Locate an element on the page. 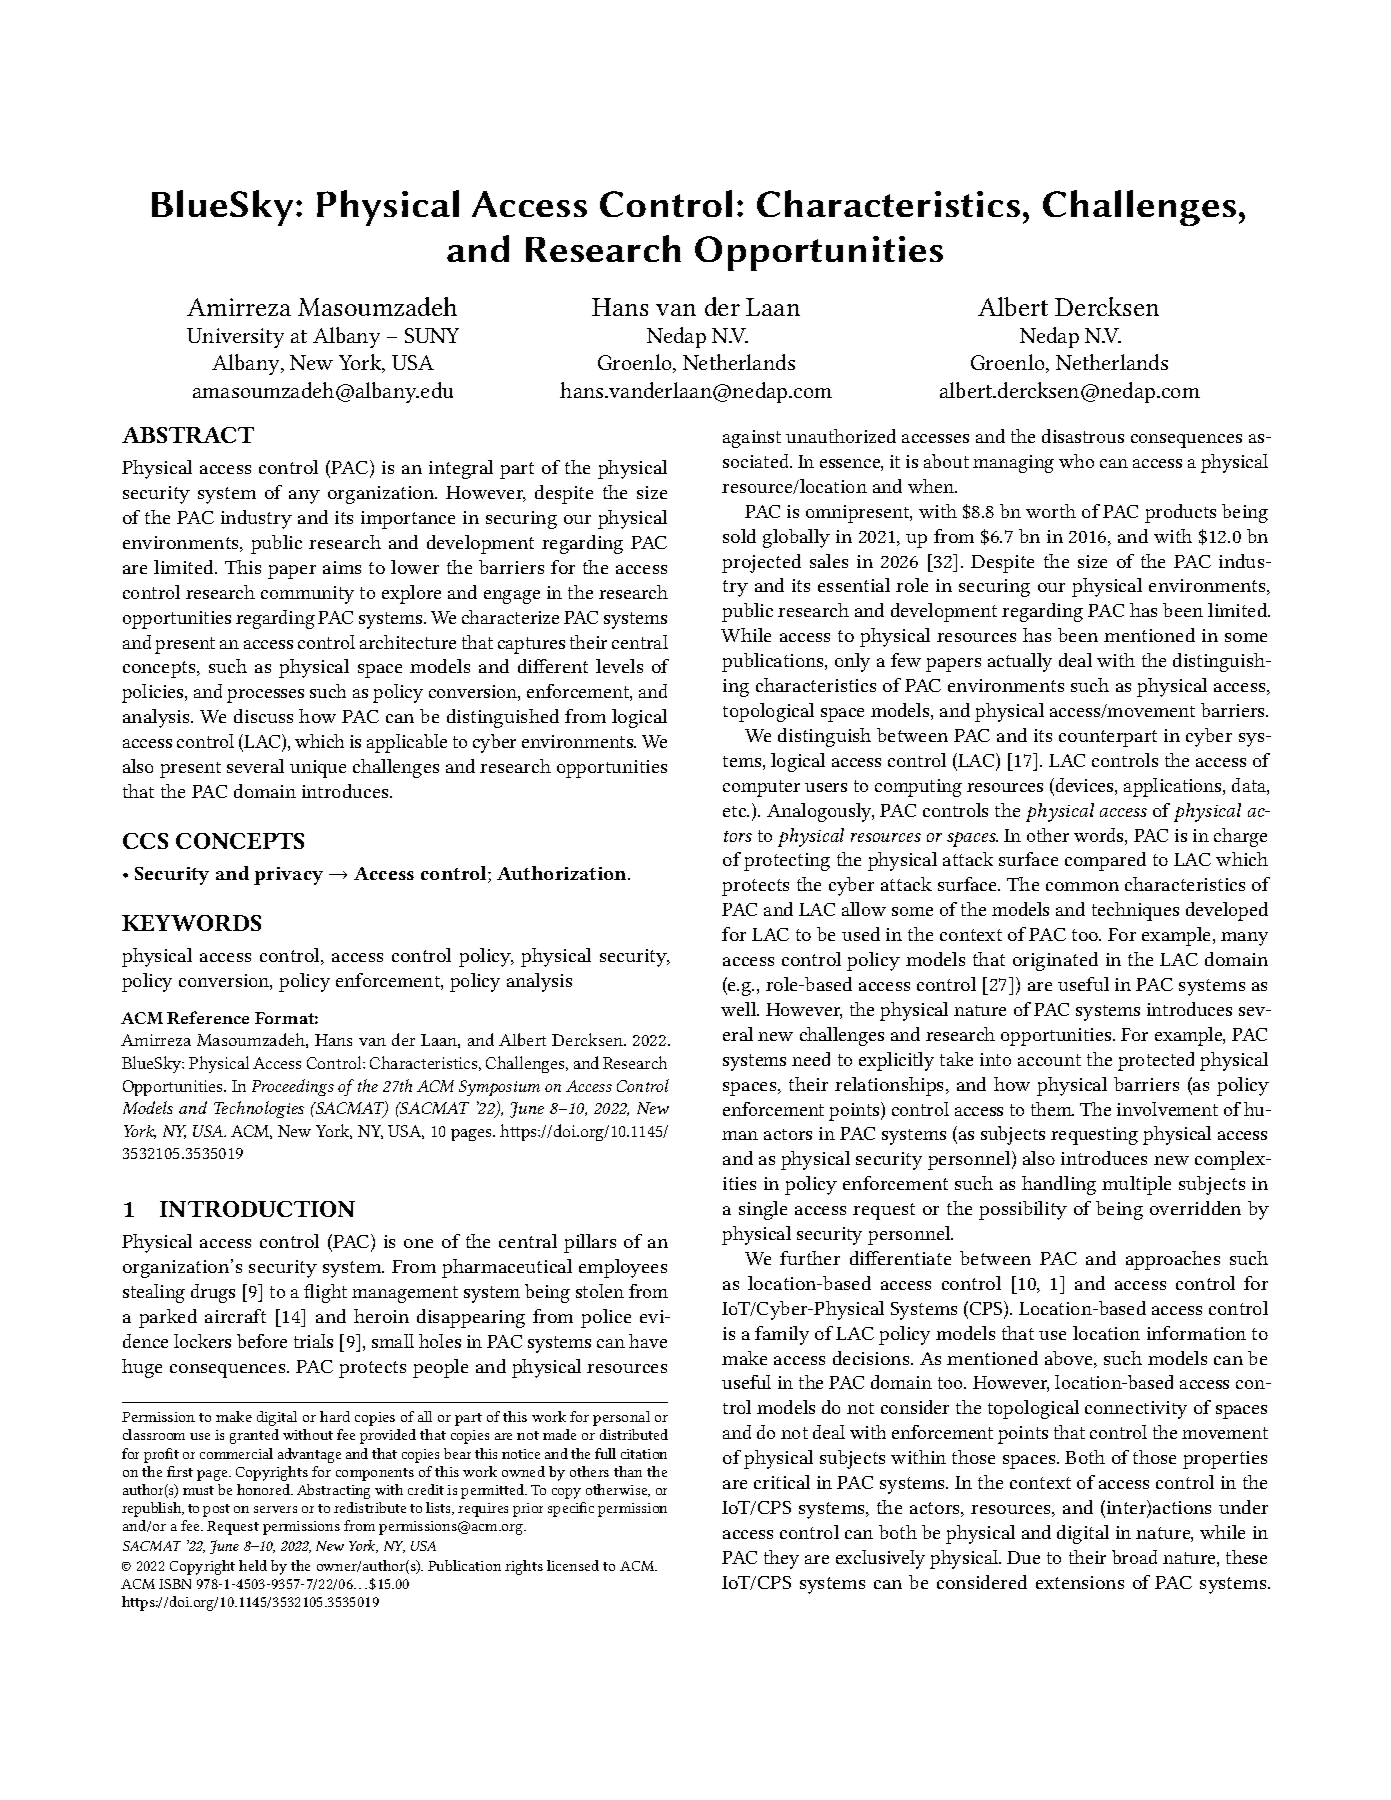  originated is located at coordinates (1055, 961).
